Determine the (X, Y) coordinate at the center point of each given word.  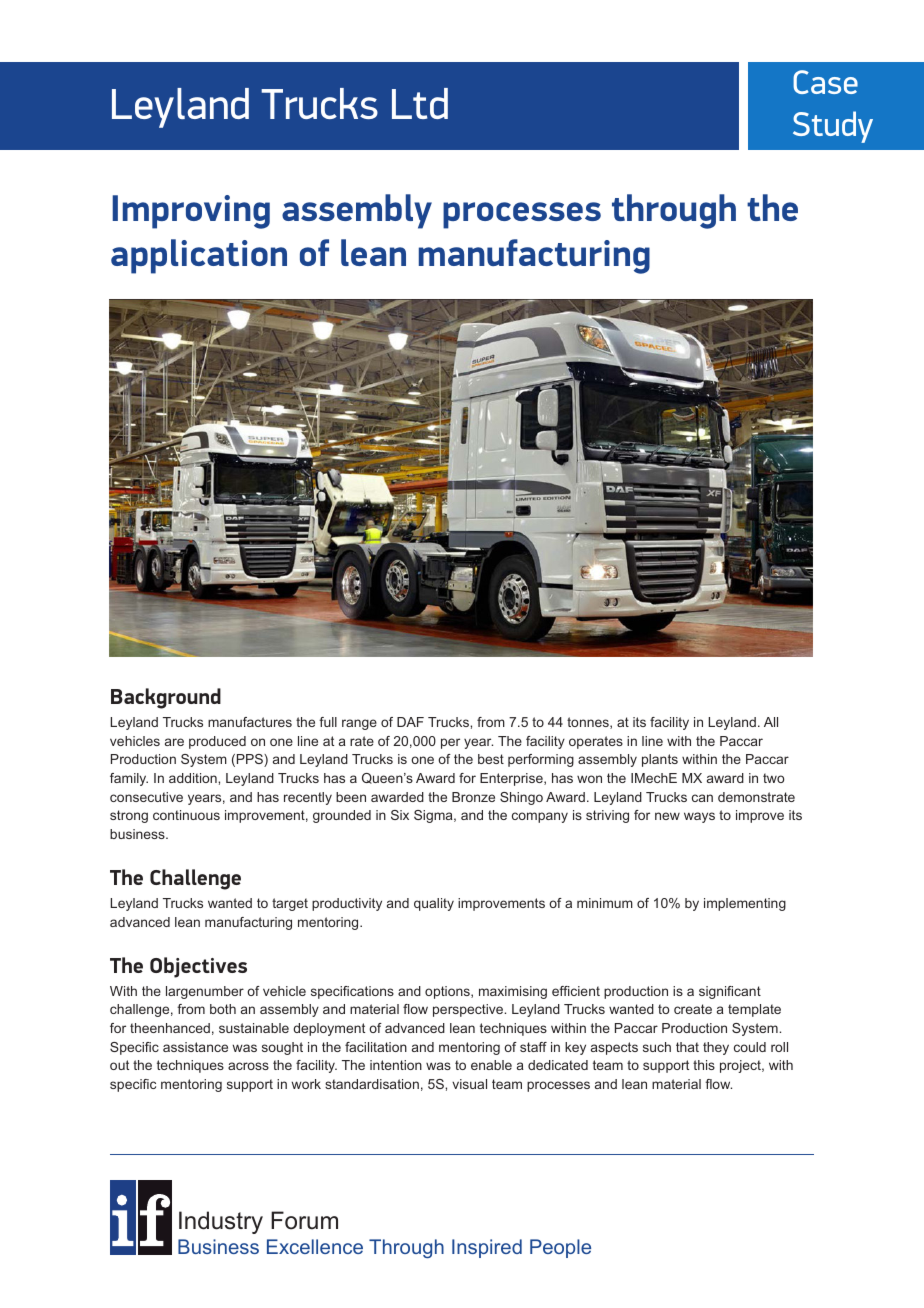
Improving (191, 212)
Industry (221, 1222)
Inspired (487, 1248)
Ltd (420, 103)
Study (833, 127)
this (704, 1065)
